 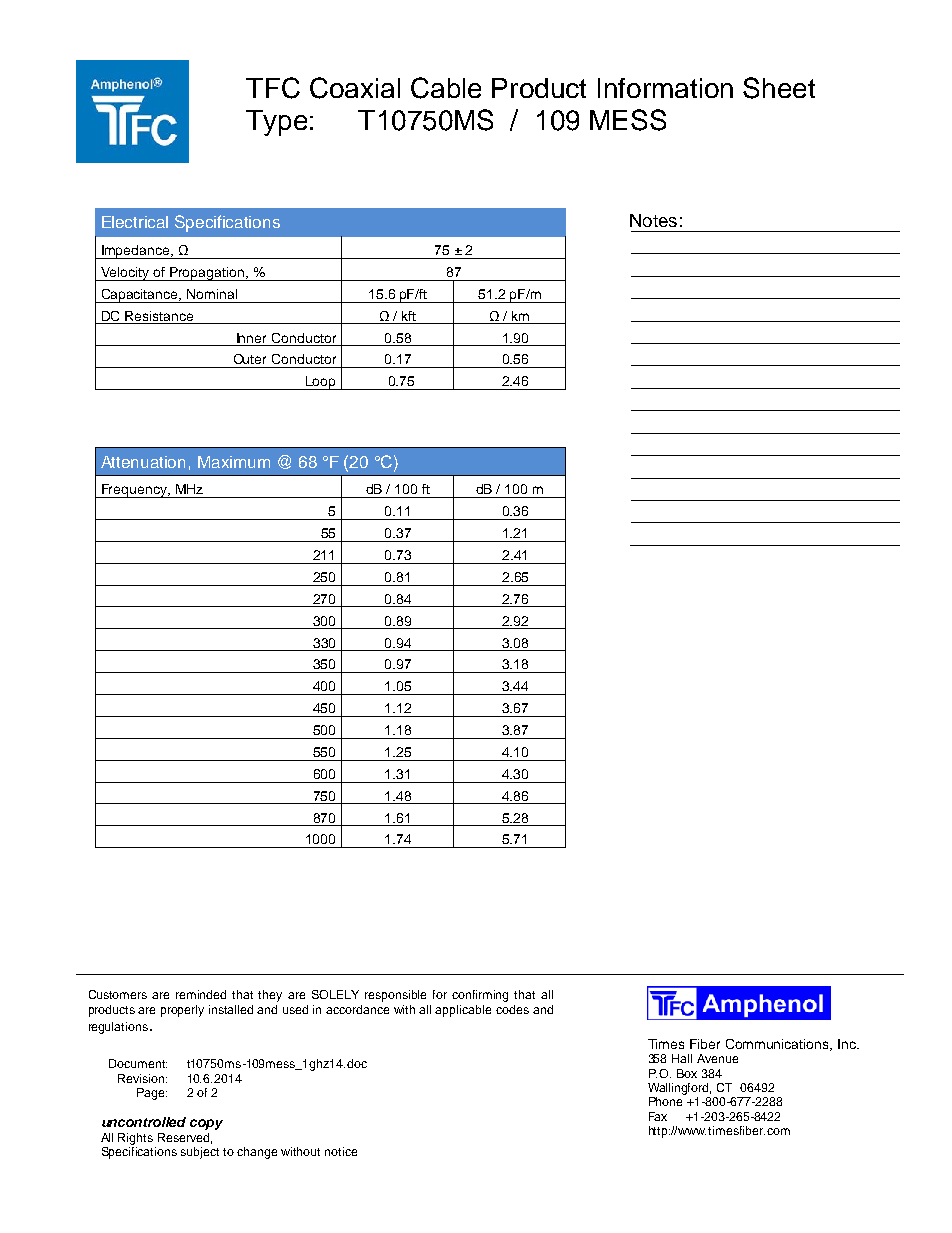 I want to click on copy, so click(x=206, y=1124).
